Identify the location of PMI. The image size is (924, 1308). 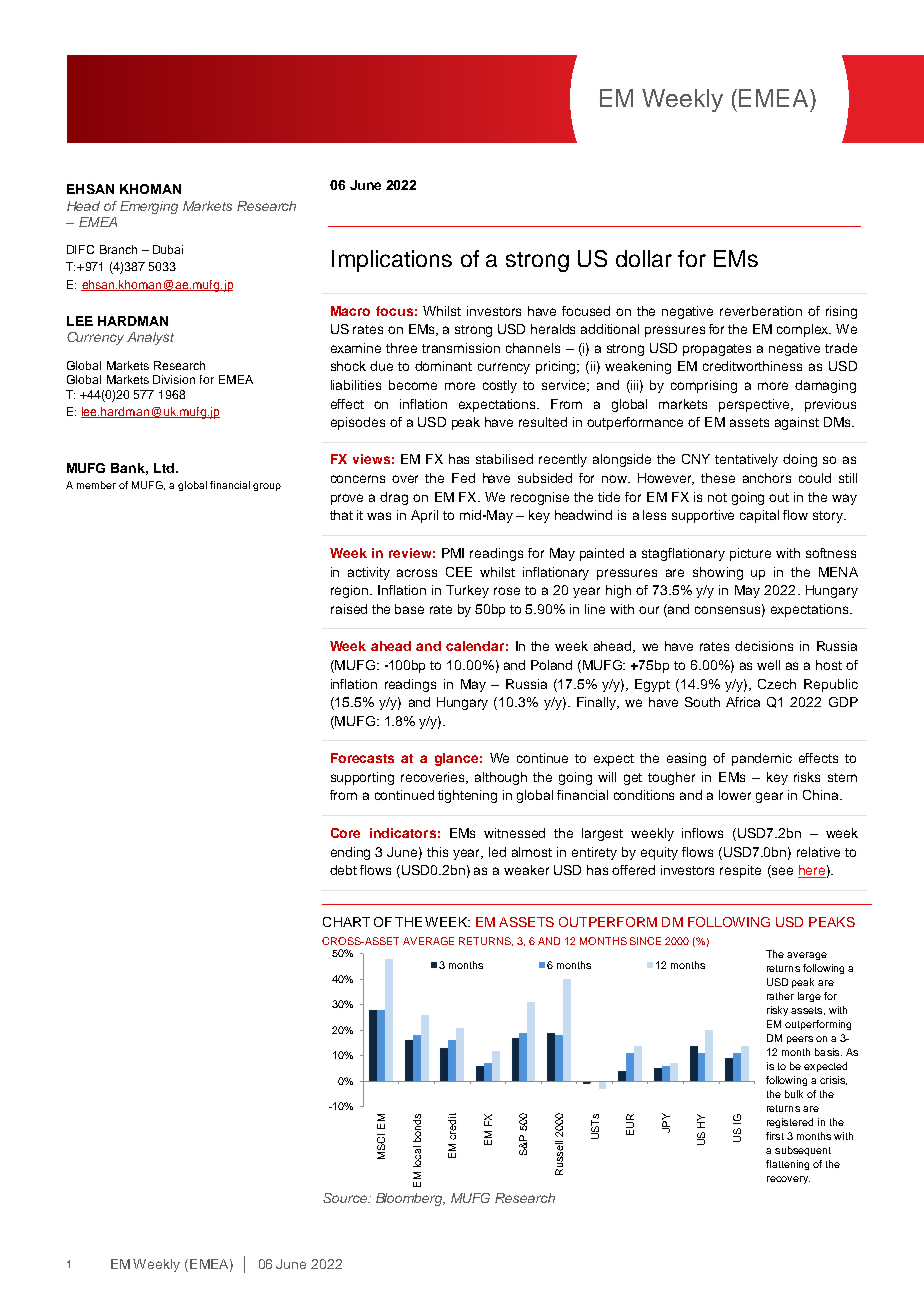
(453, 553).
